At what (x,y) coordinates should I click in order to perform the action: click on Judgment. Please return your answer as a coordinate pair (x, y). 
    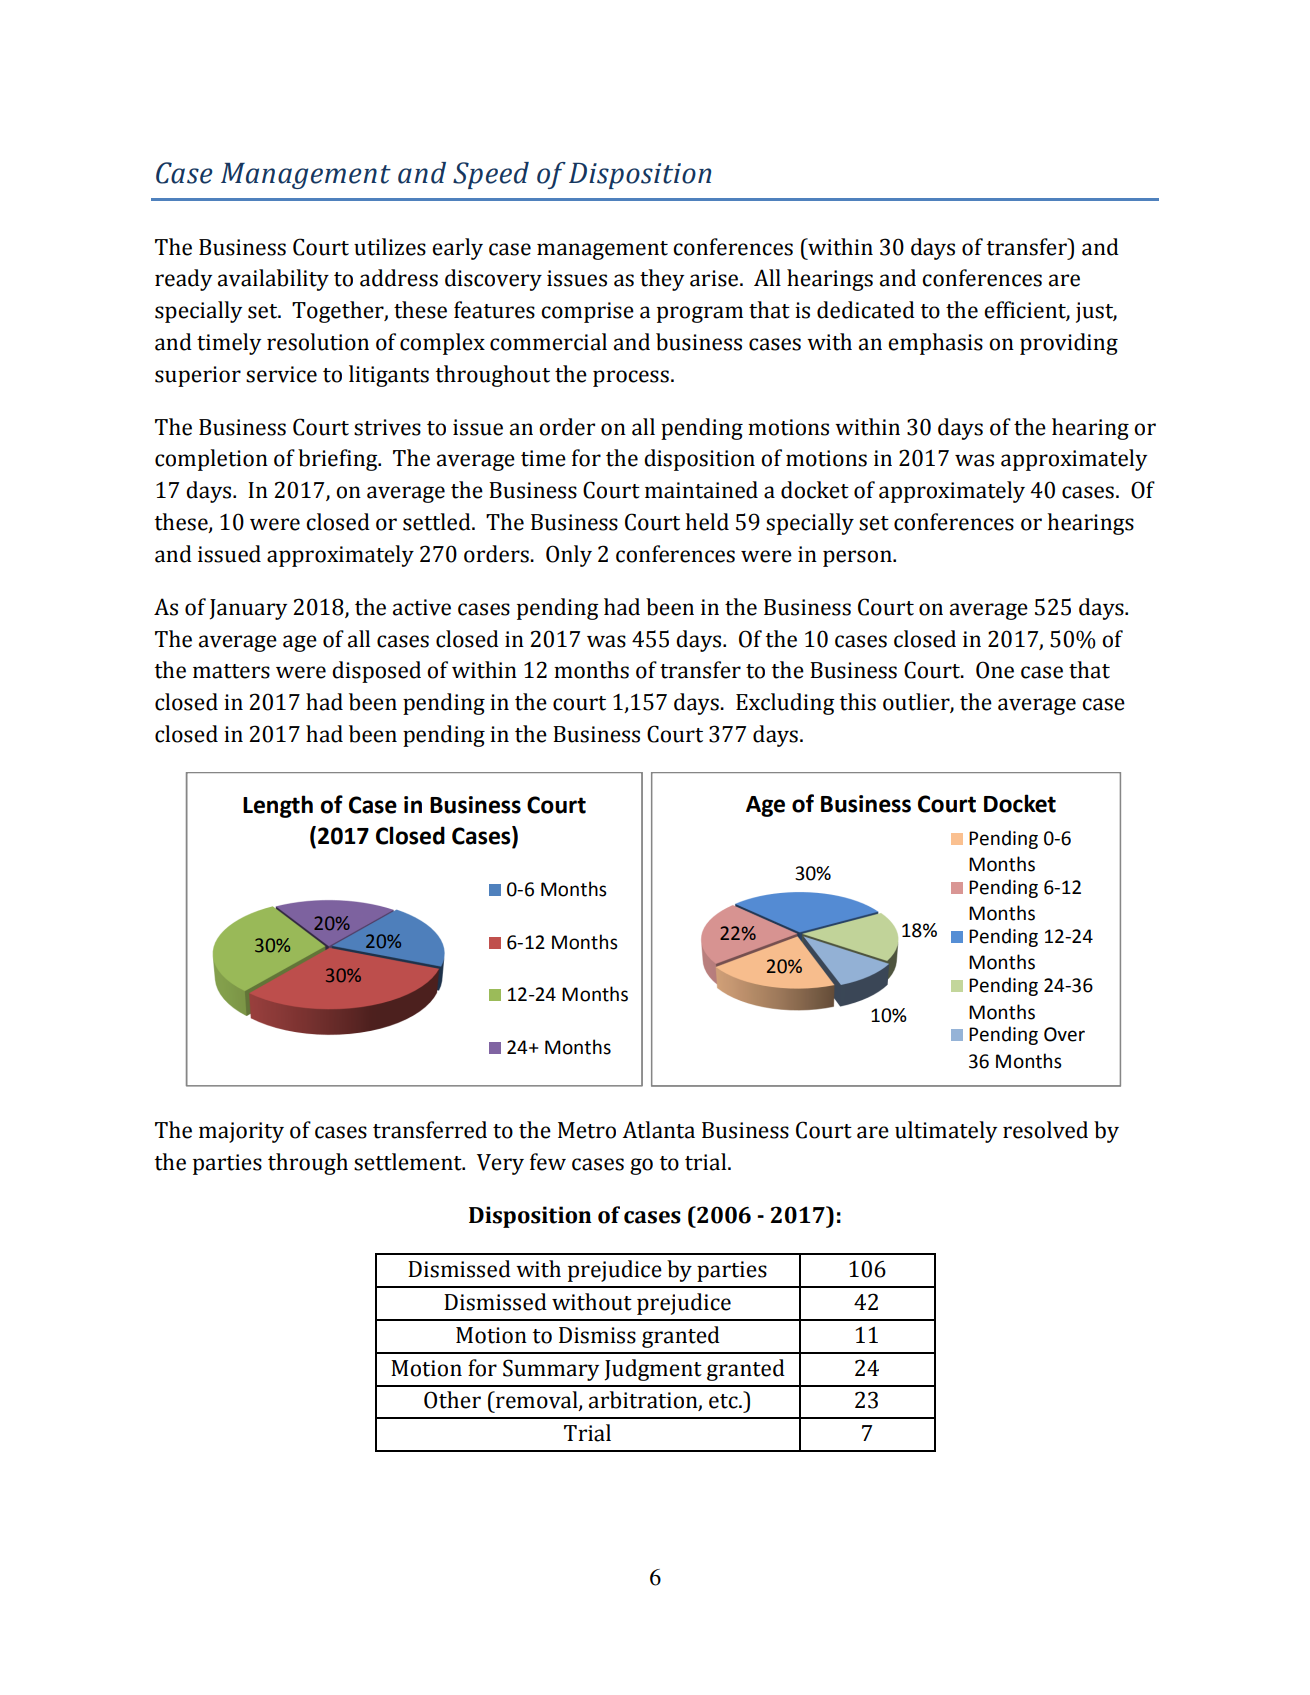
    Looking at the image, I should click on (653, 1370).
